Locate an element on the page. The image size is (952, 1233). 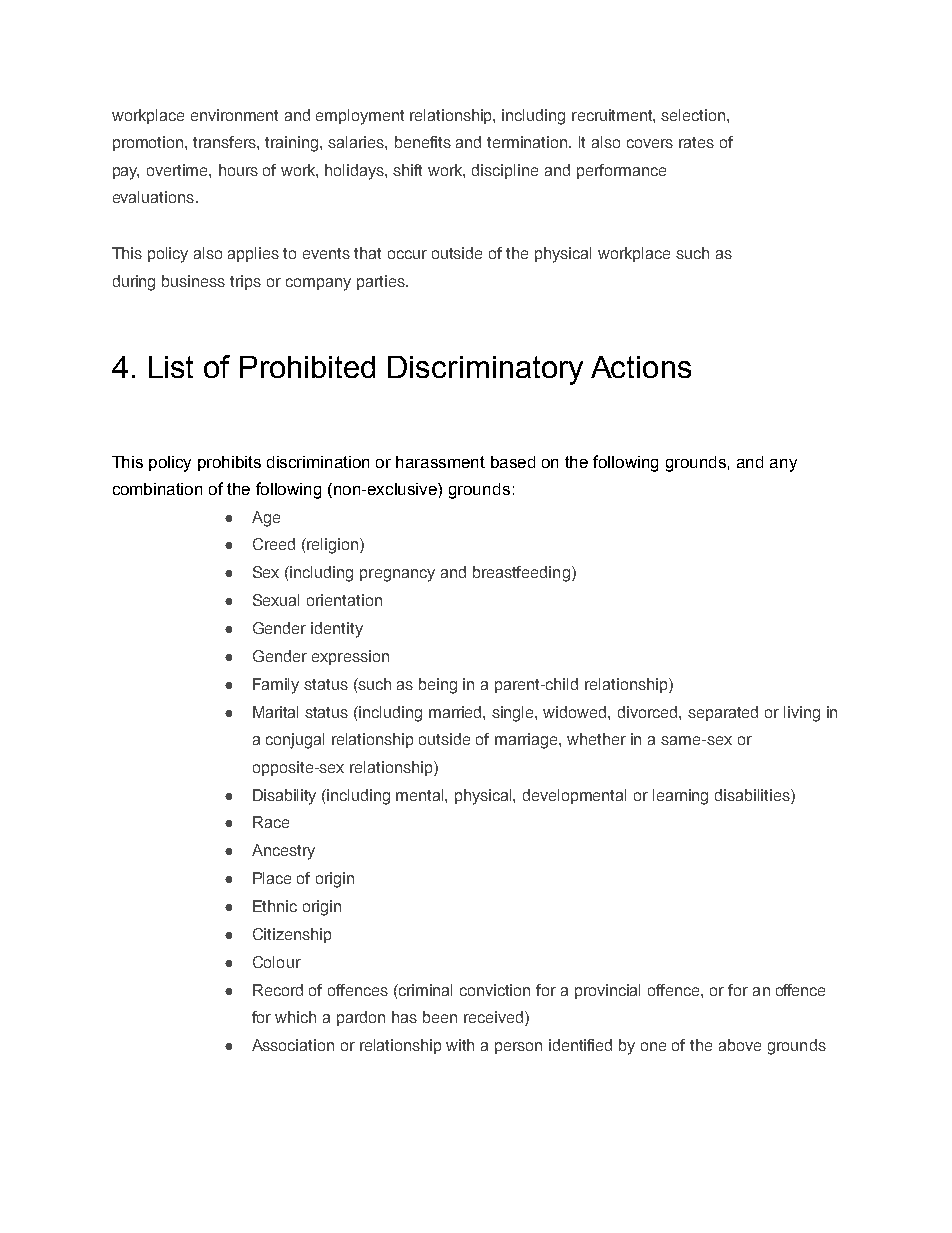
separated is located at coordinates (723, 713).
